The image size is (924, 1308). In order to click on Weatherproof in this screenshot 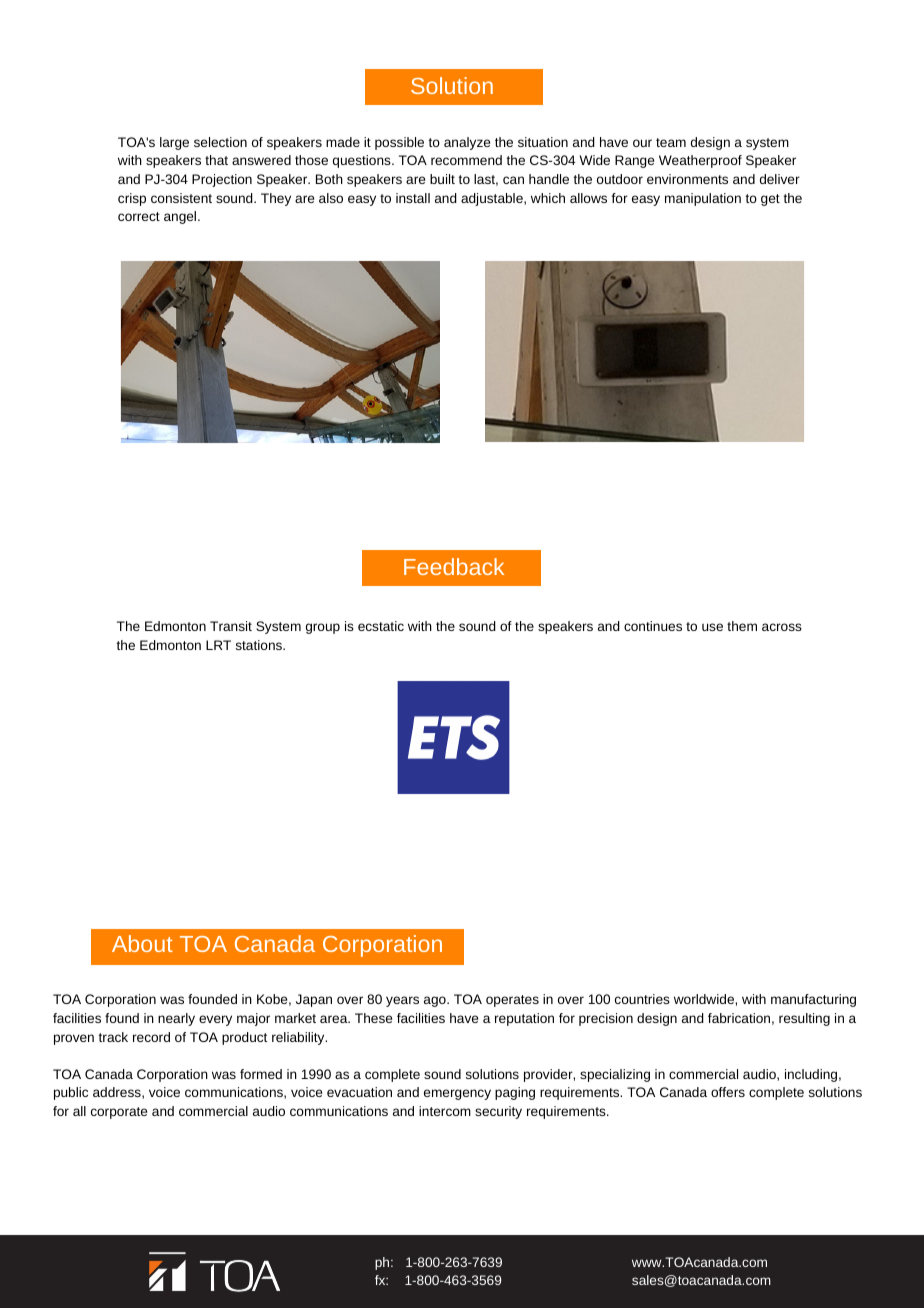, I will do `click(700, 161)`.
